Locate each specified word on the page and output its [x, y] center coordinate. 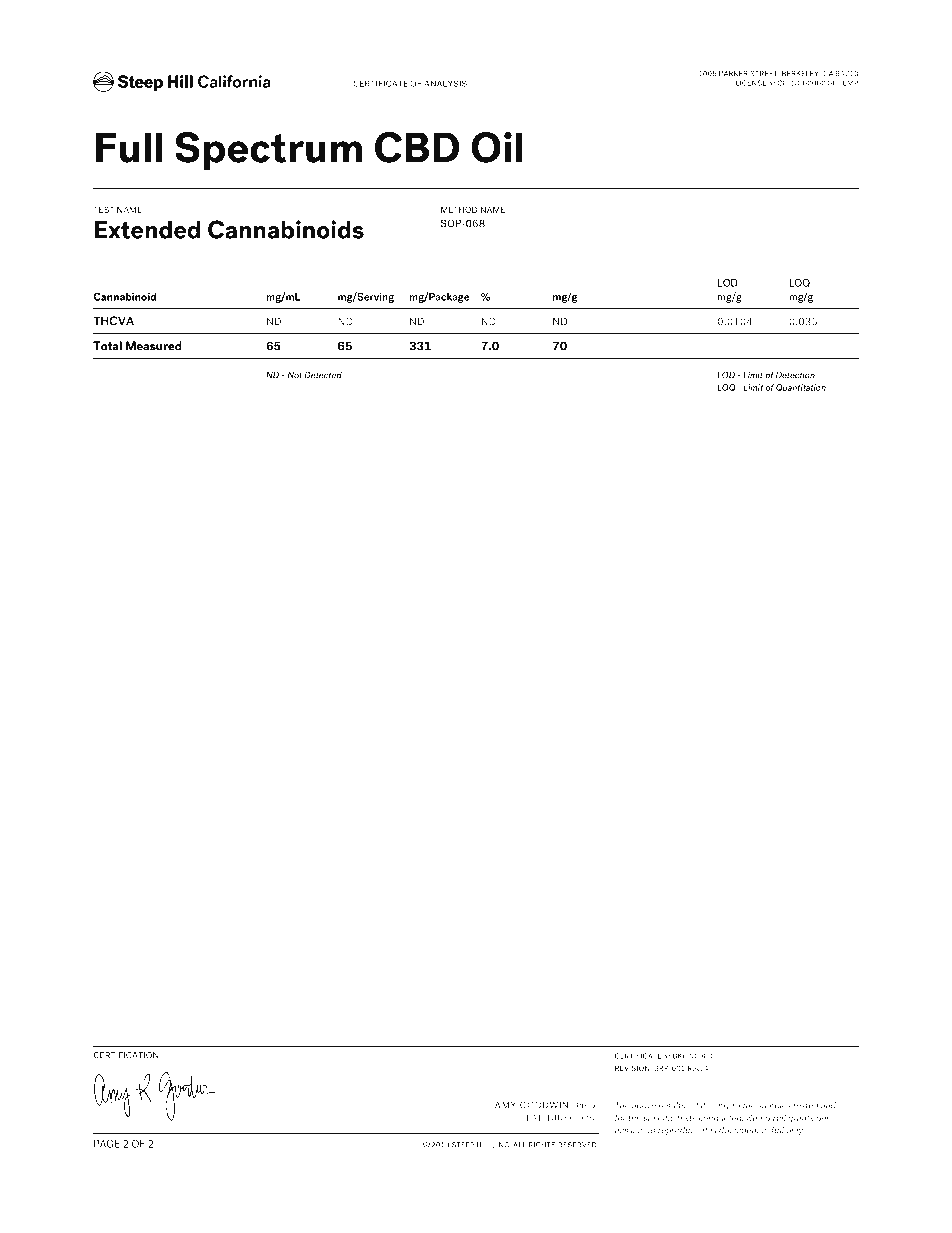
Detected [323, 375]
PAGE [106, 1143]
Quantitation [801, 387]
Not [295, 375]
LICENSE [751, 83]
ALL [519, 1145]
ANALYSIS [445, 83]
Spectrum [268, 151]
